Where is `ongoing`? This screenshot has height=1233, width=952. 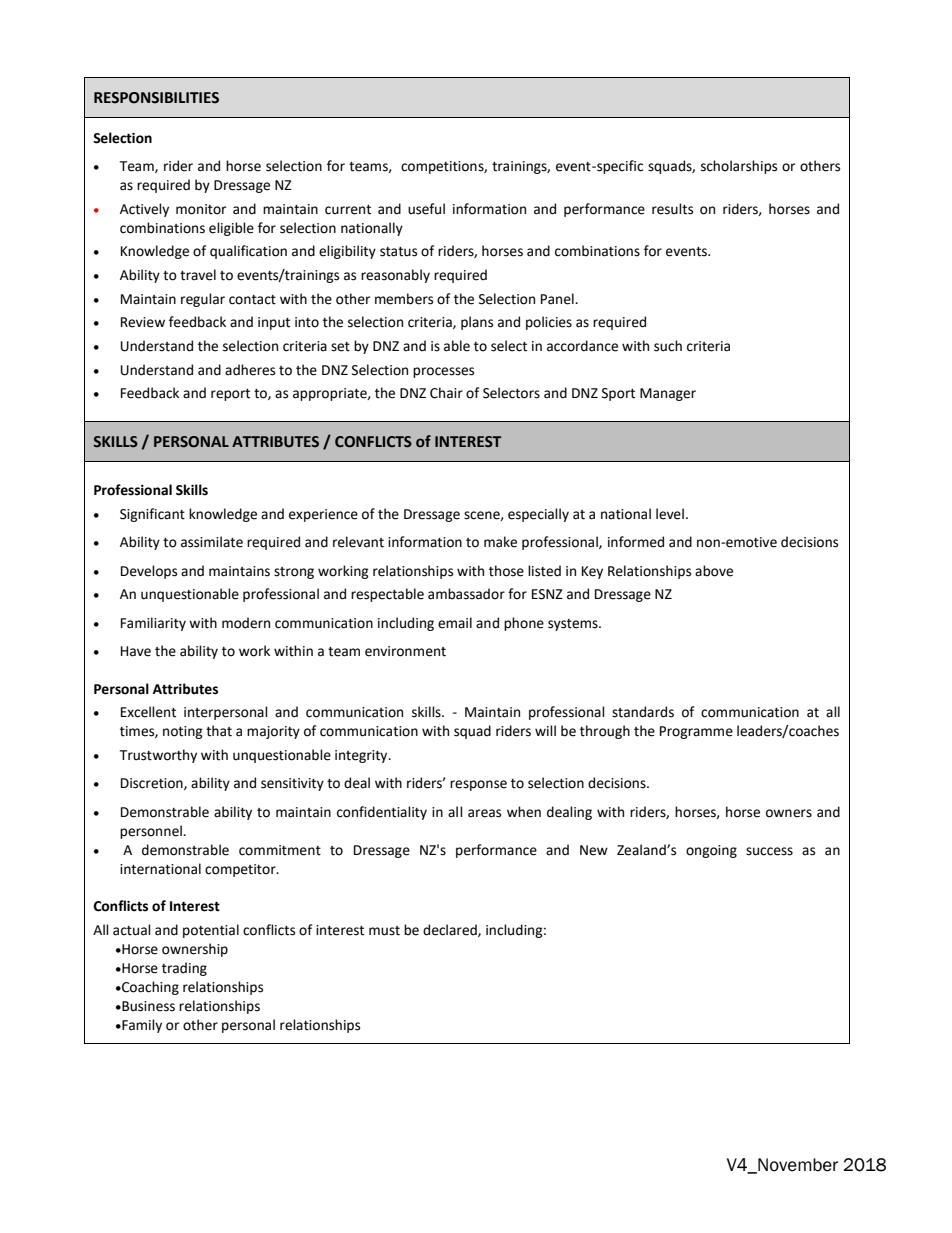 ongoing is located at coordinates (711, 851).
